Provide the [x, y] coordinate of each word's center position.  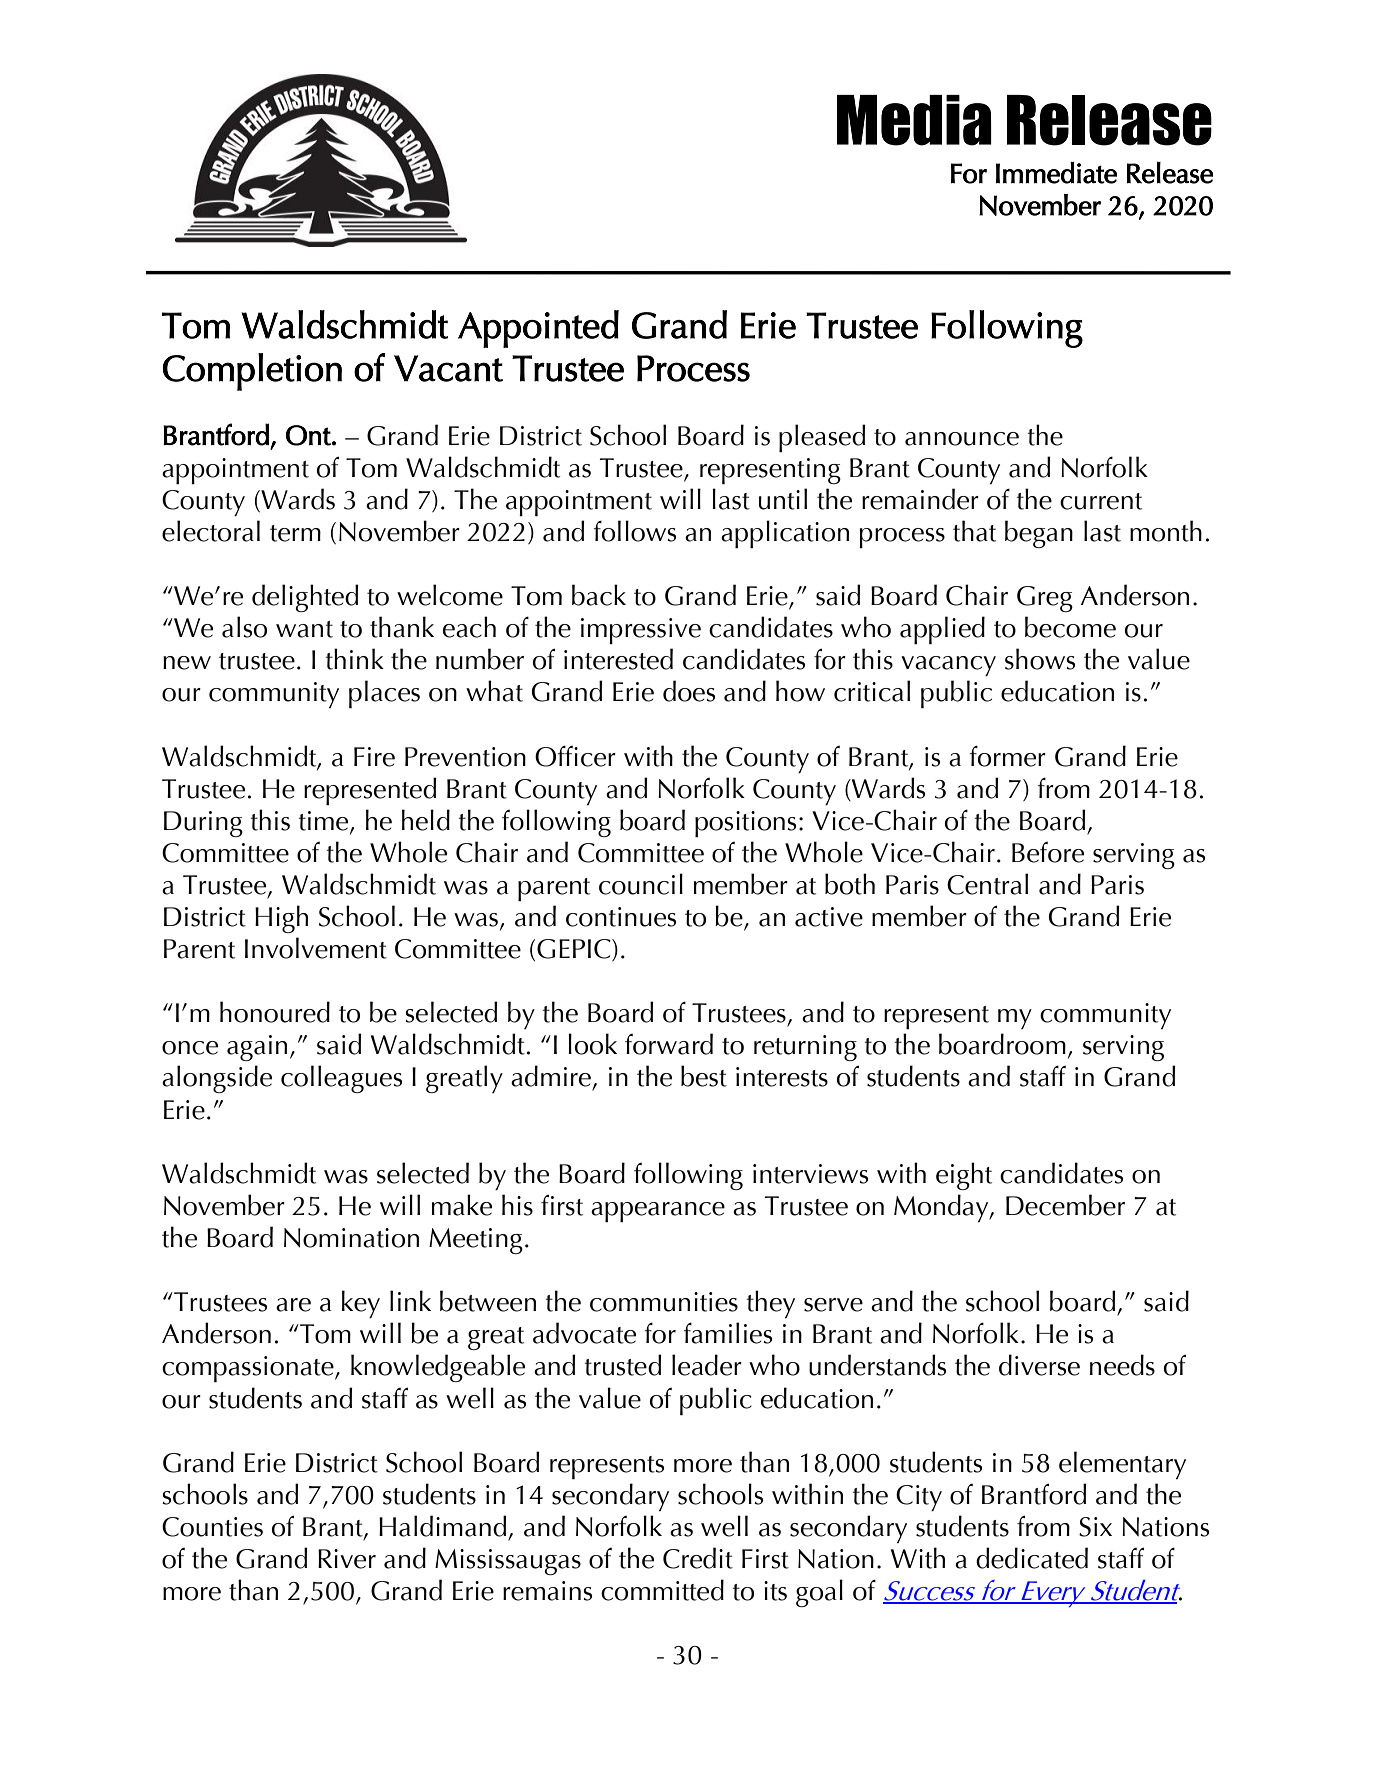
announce [962, 439]
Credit [698, 1558]
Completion [252, 372]
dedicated [1032, 1558]
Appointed [538, 329]
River [347, 1559]
